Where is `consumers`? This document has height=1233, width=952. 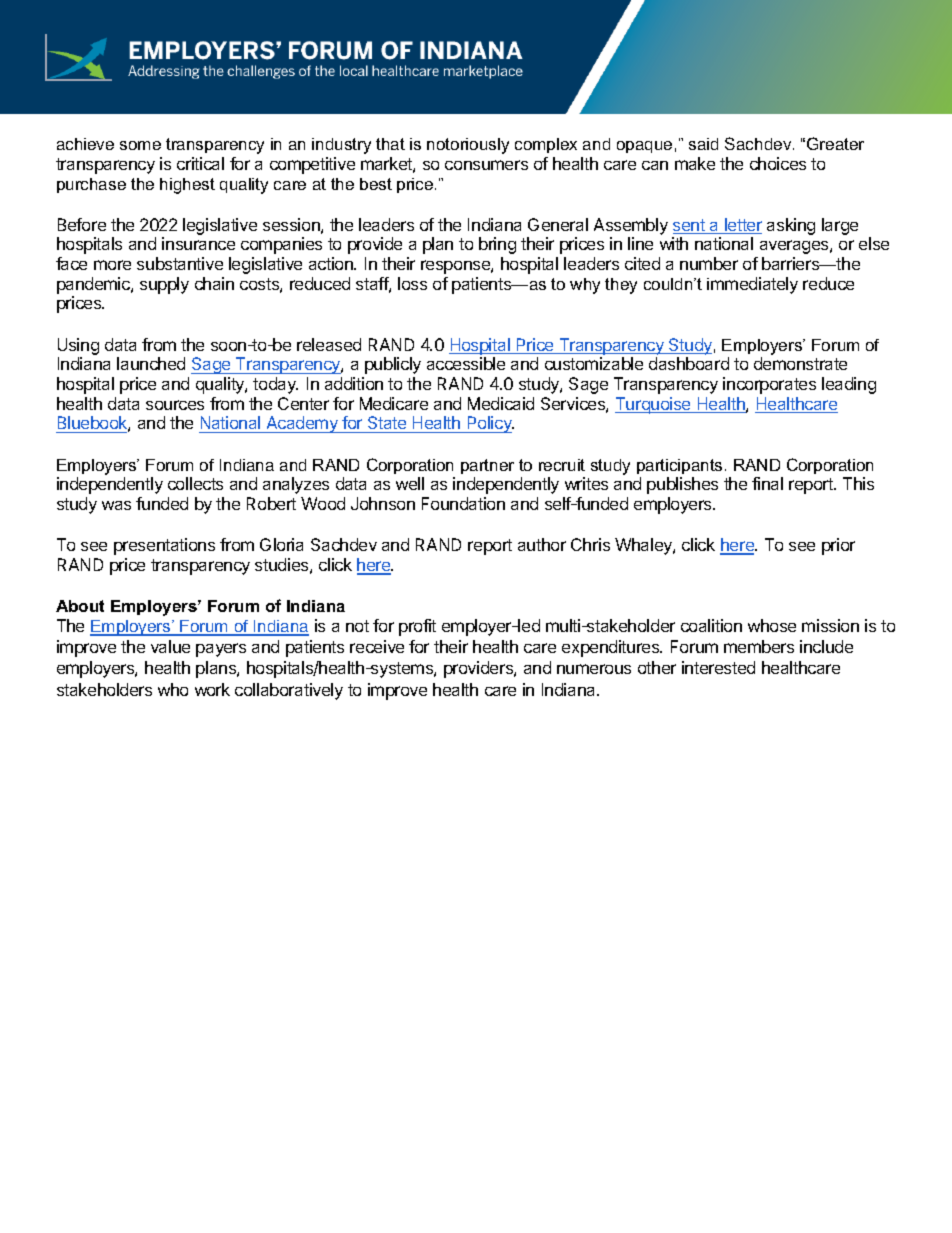
consumers is located at coordinates (486, 165).
